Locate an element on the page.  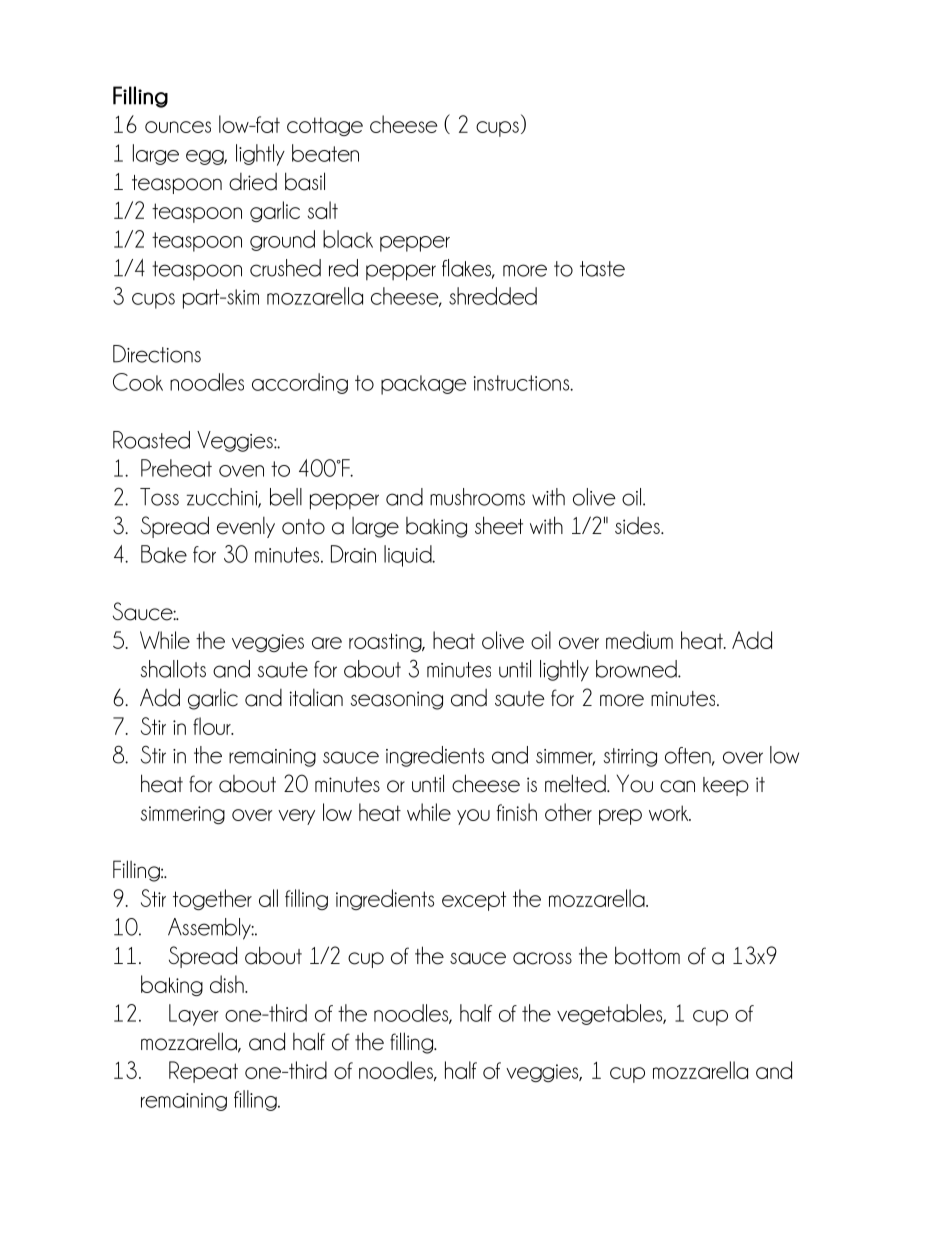
medium is located at coordinates (639, 640).
